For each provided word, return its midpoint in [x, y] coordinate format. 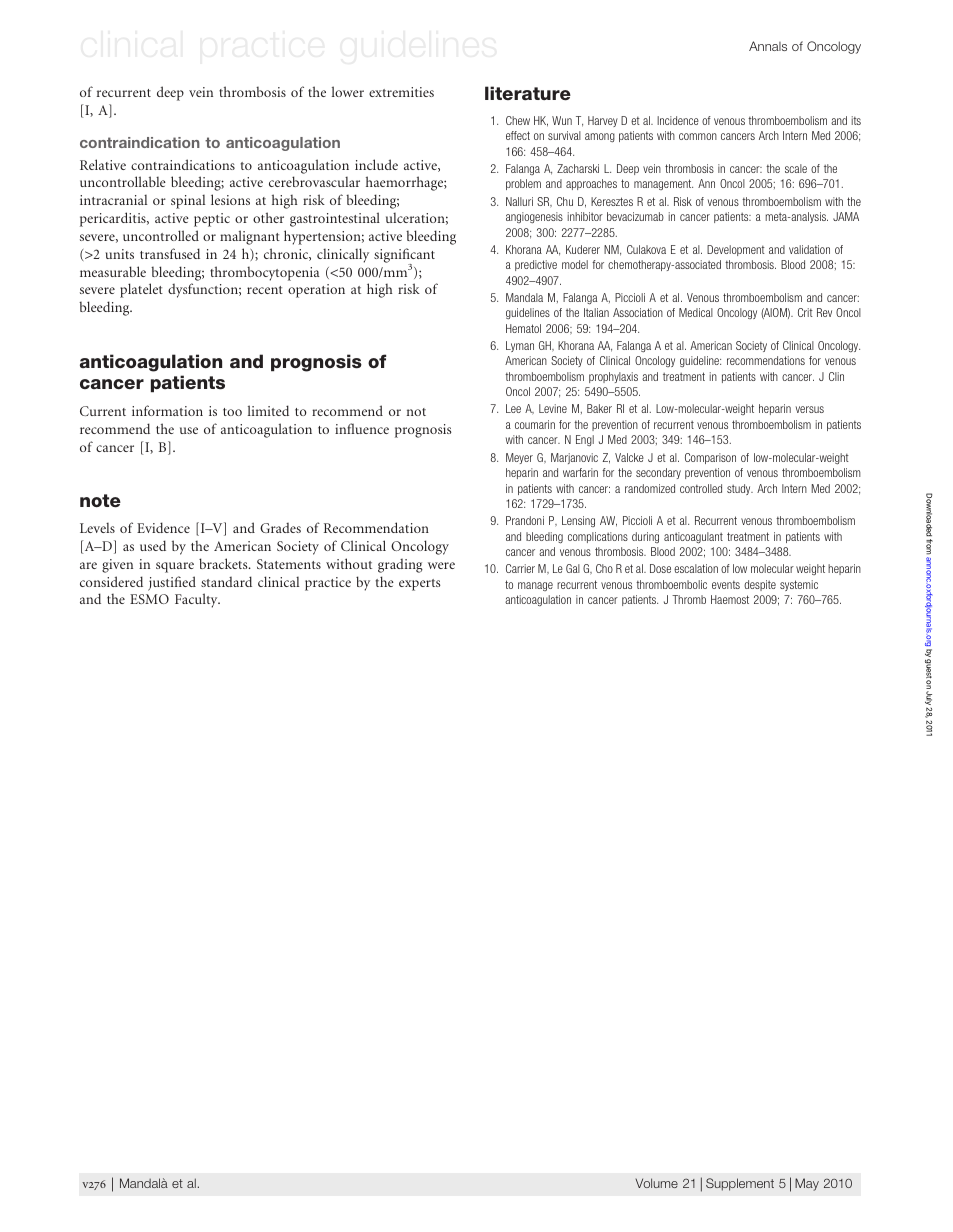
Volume [656, 1183]
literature [528, 93]
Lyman [520, 346]
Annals [768, 46]
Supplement [740, 1184]
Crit [805, 312]
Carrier [520, 568]
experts [420, 585]
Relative [103, 164]
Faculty [197, 600]
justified [172, 583]
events [726, 585]
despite [760, 585]
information [167, 410]
